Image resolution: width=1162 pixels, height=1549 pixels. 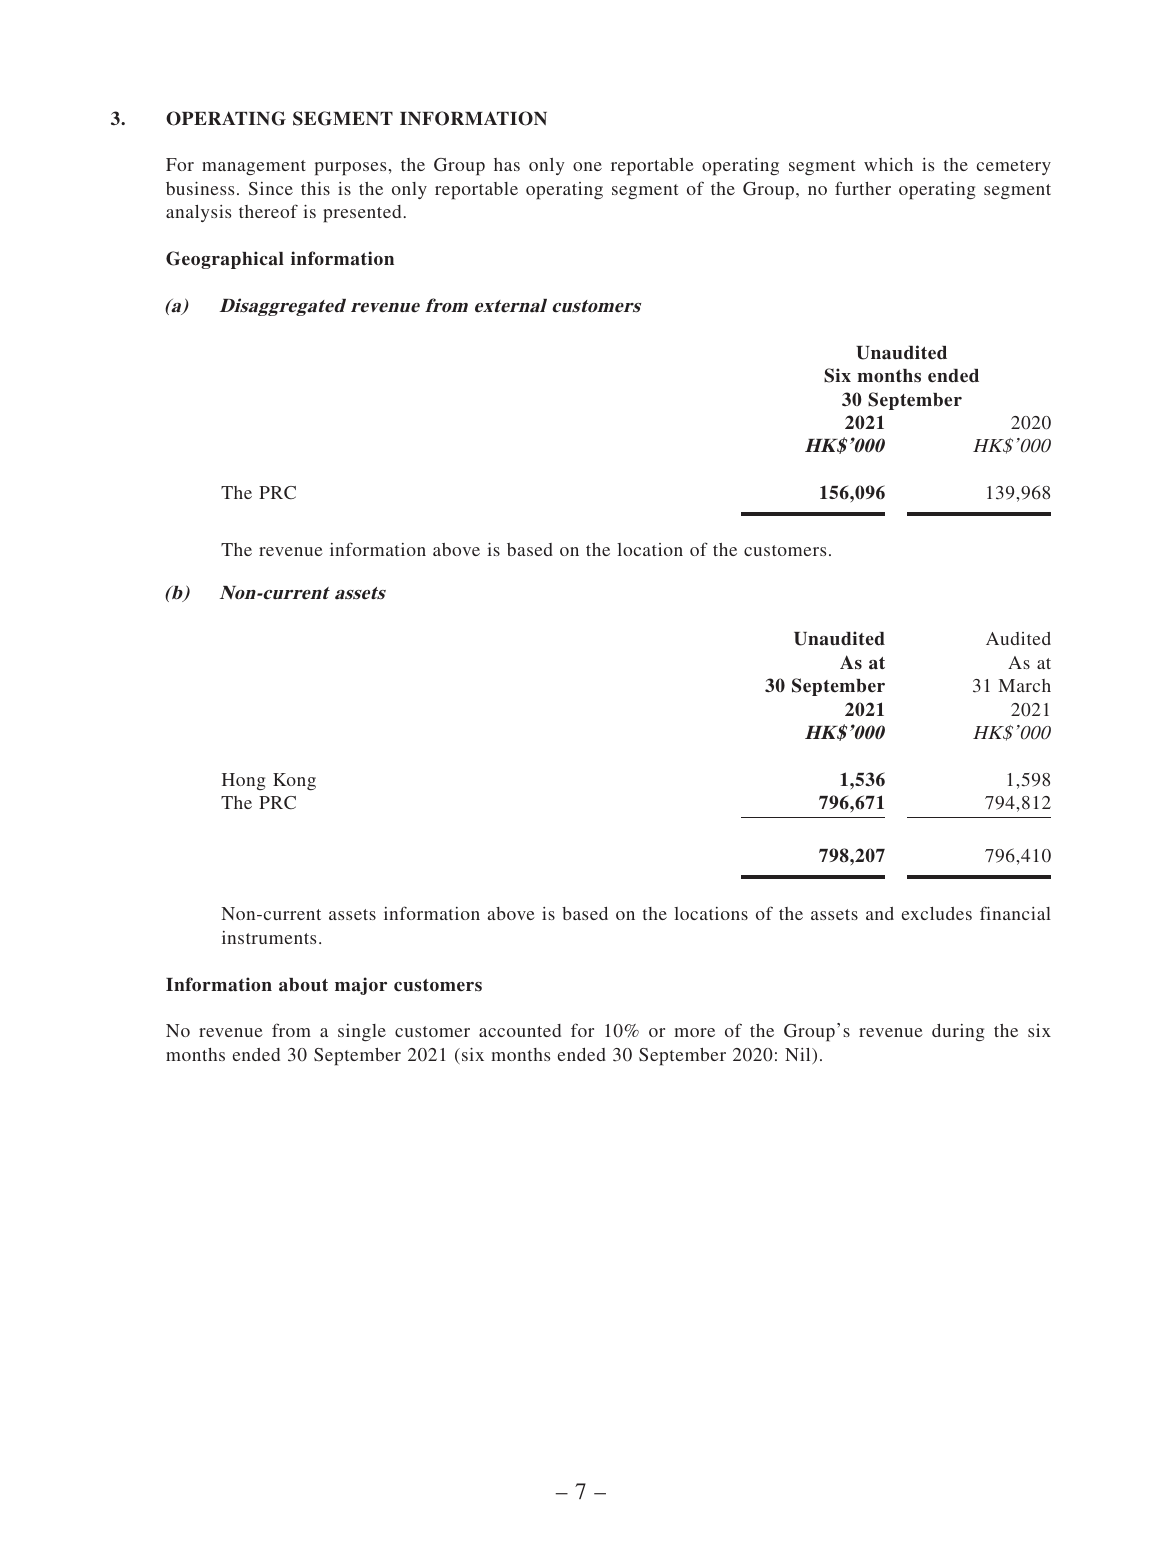 I want to click on Hong, so click(x=243, y=781).
